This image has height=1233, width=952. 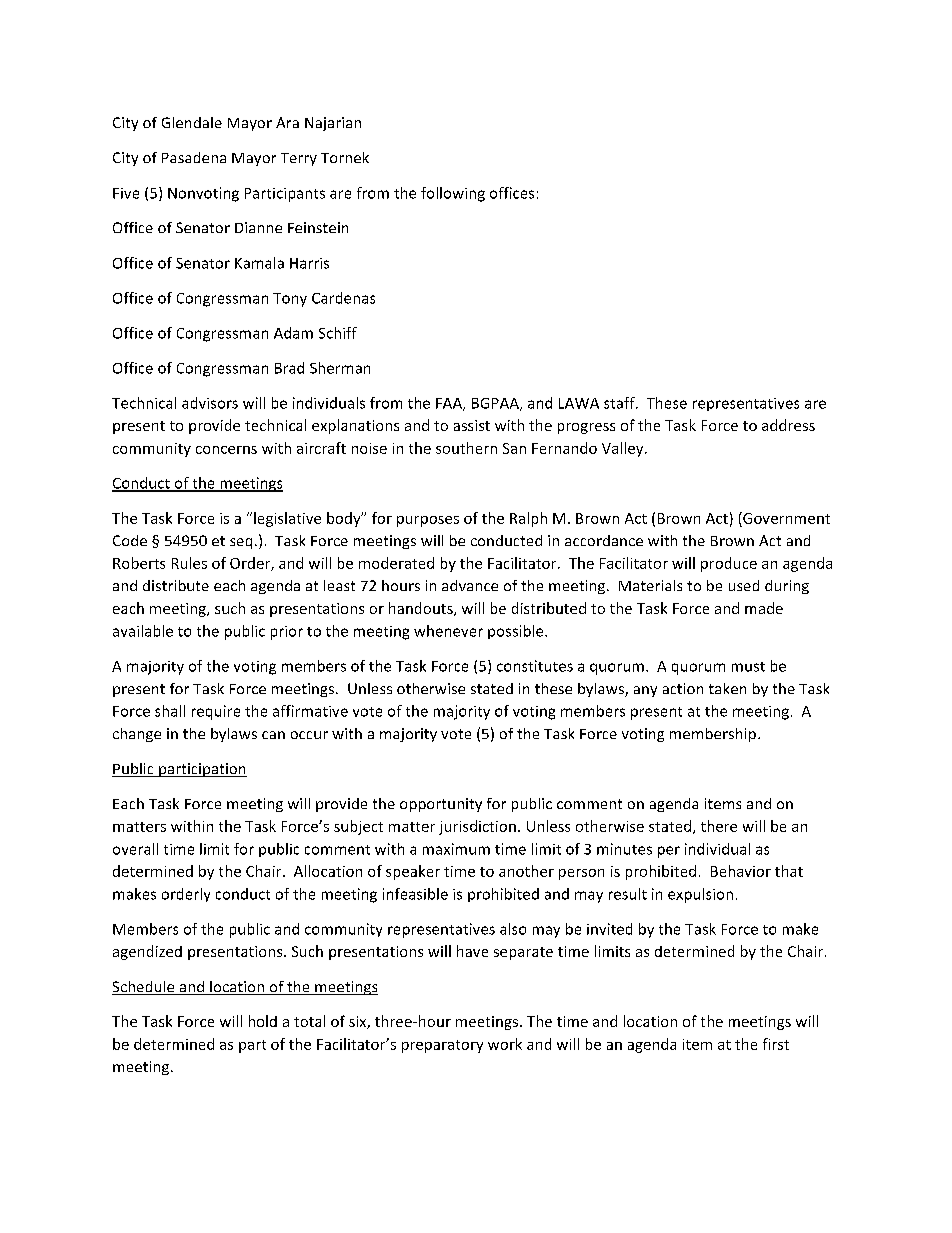 What do you see at coordinates (776, 1044) in the image?
I see `first` at bounding box center [776, 1044].
